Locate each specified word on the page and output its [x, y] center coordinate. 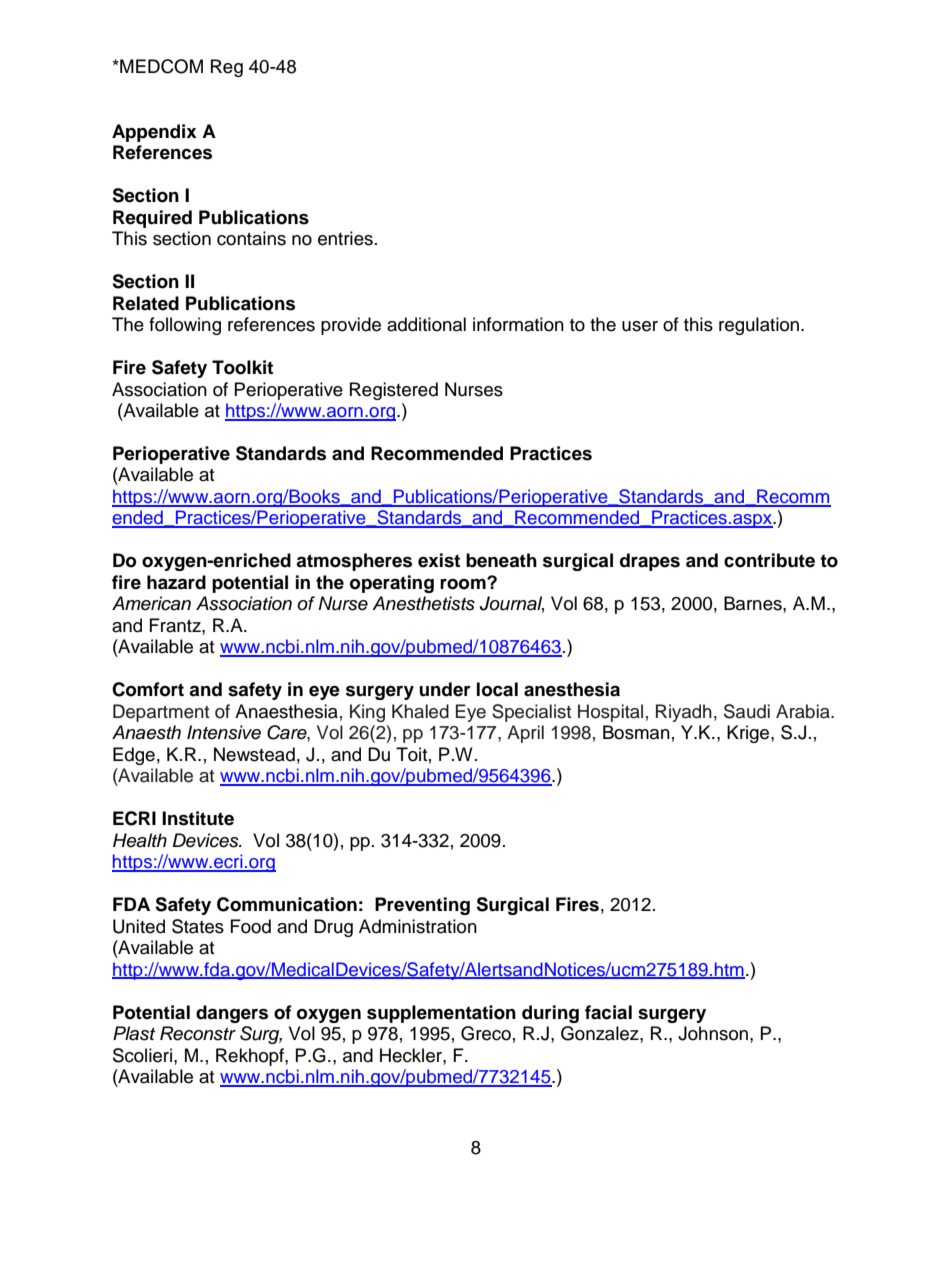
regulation [759, 326]
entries [345, 238]
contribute [769, 560]
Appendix [154, 133]
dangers [232, 1014]
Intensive [224, 732]
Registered [394, 391]
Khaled [420, 711]
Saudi [747, 711]
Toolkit [242, 367]
